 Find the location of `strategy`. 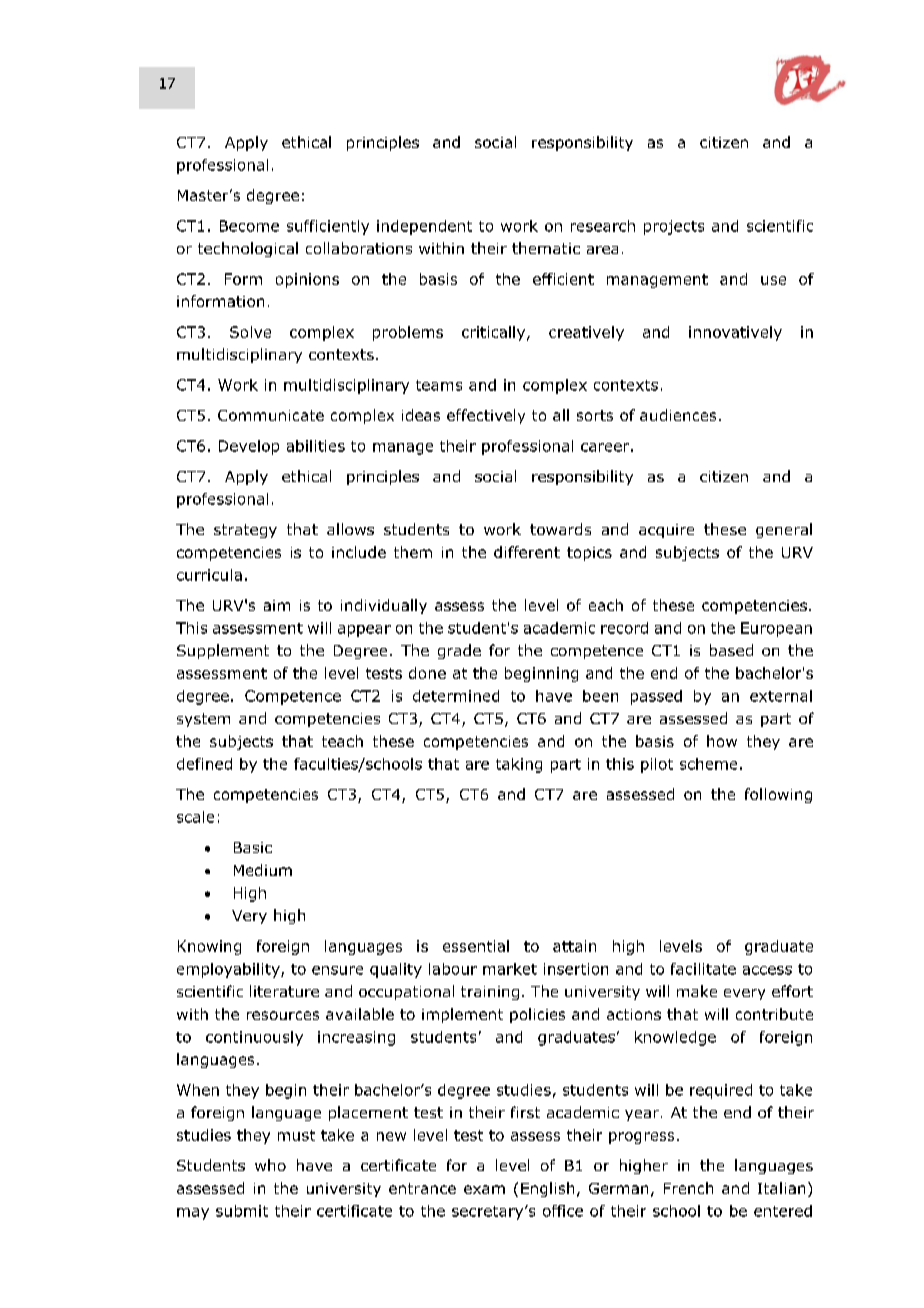

strategy is located at coordinates (245, 531).
